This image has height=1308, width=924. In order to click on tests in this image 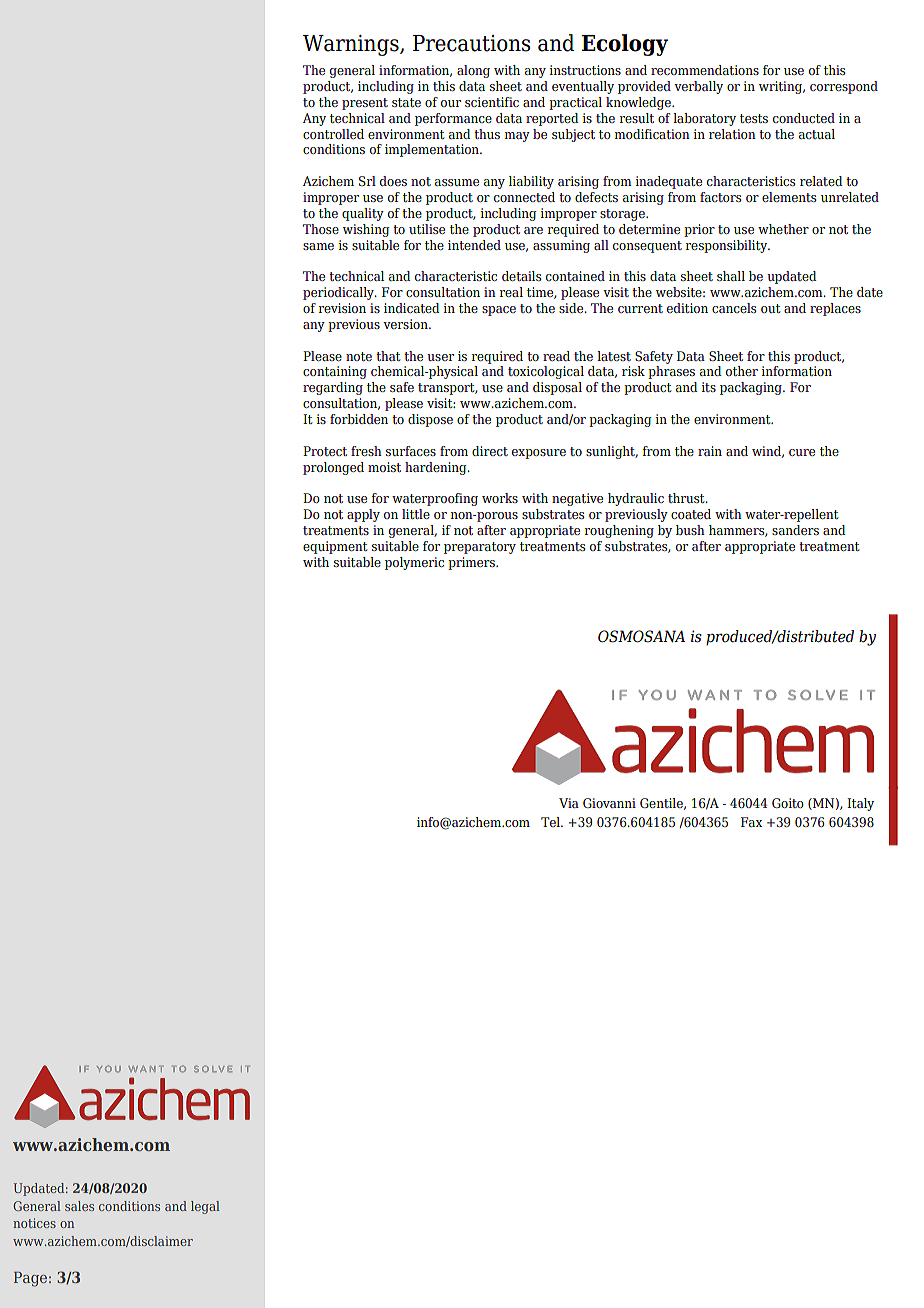, I will do `click(754, 118)`.
